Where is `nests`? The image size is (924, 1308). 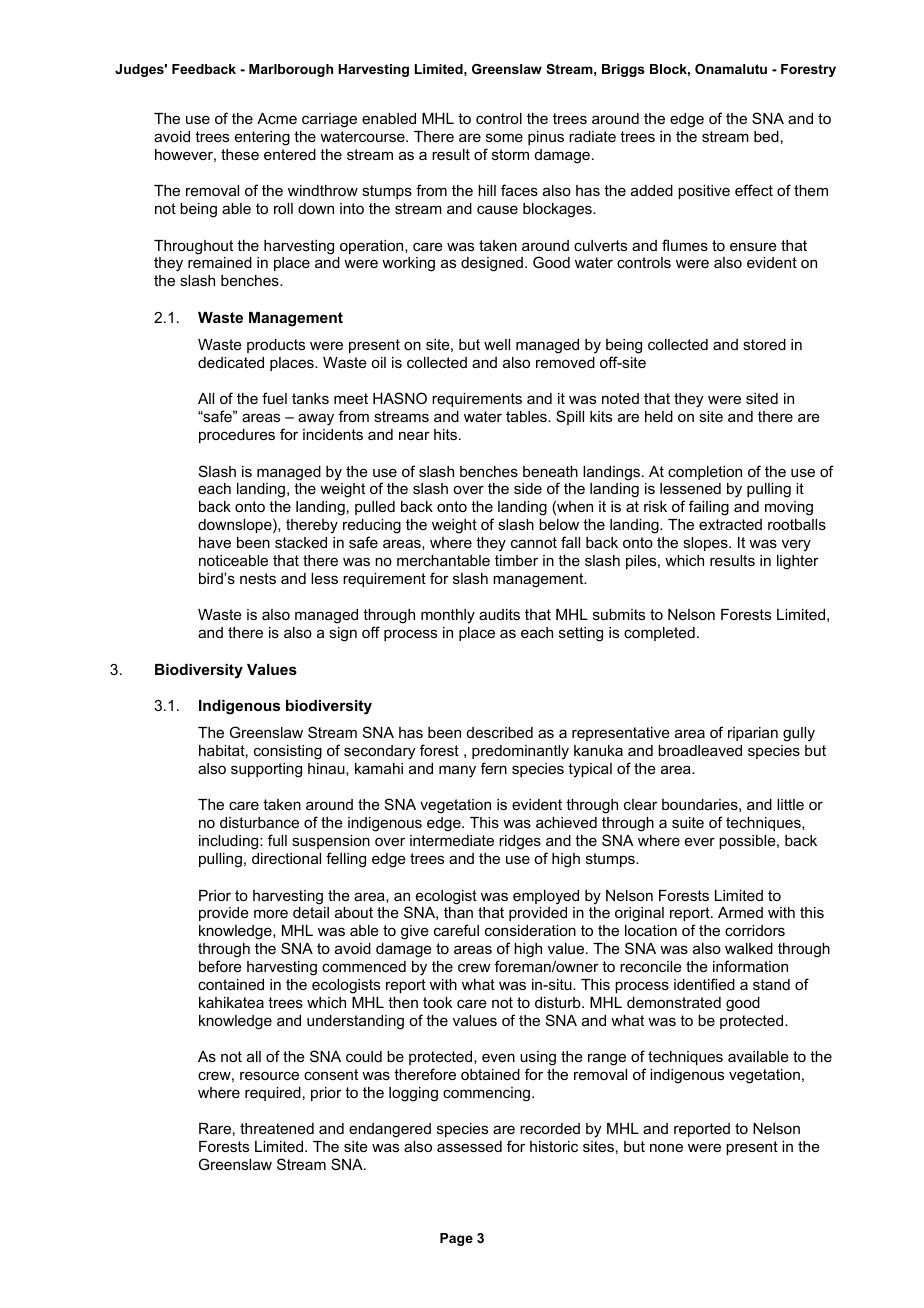
nests is located at coordinates (258, 578).
